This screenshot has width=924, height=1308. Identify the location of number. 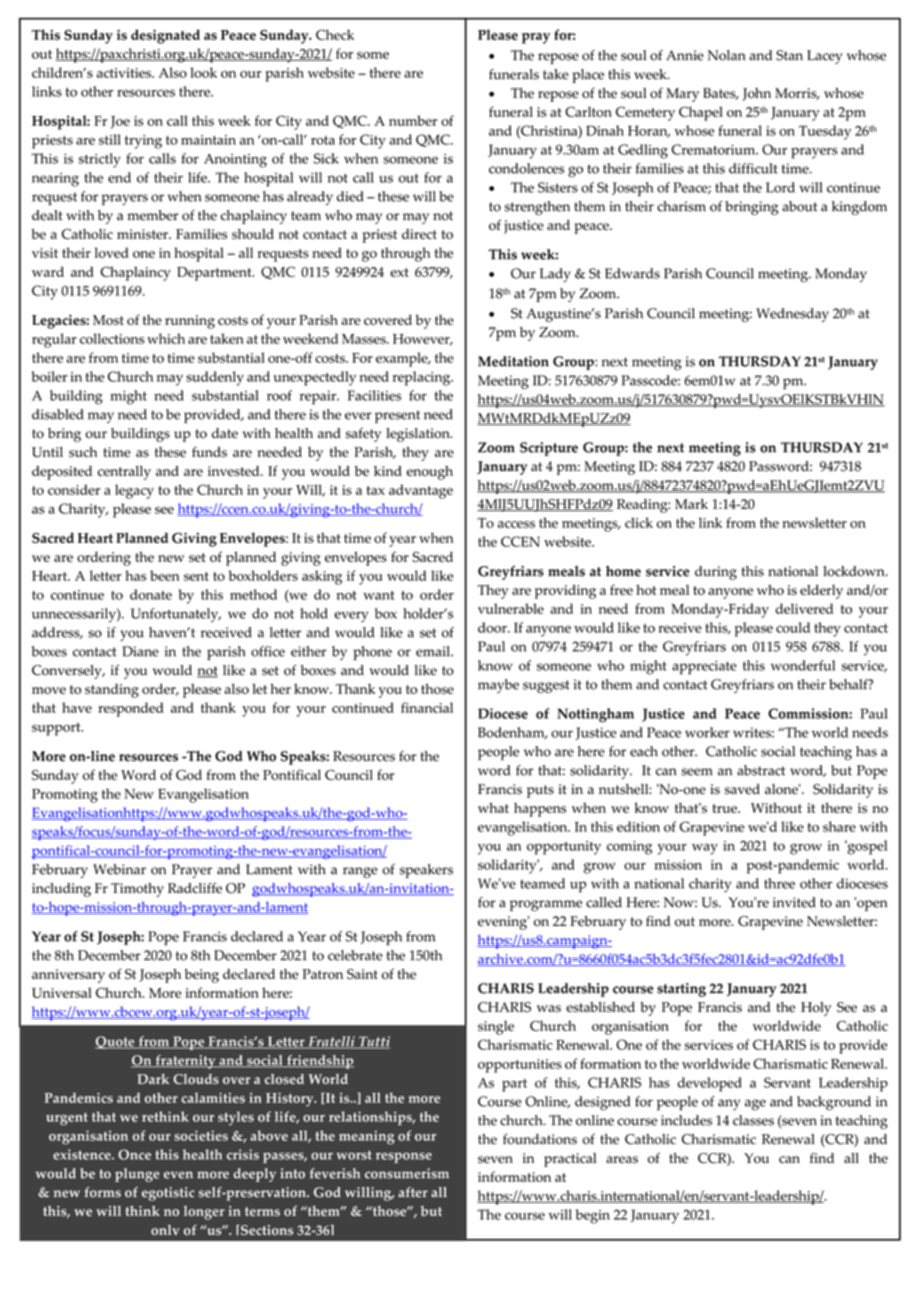
(413, 120).
